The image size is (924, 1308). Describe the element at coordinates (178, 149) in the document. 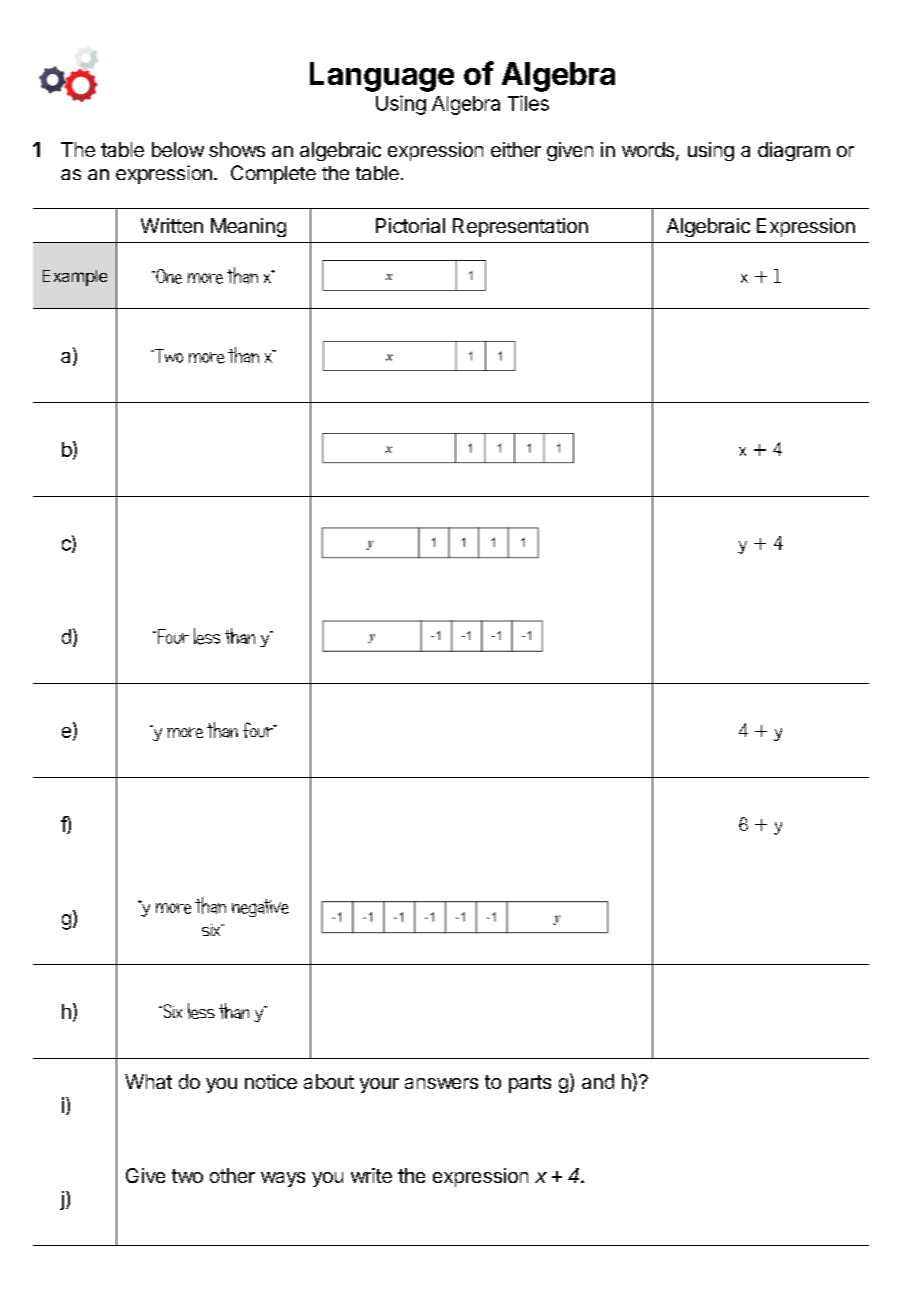

I see `below` at that location.
